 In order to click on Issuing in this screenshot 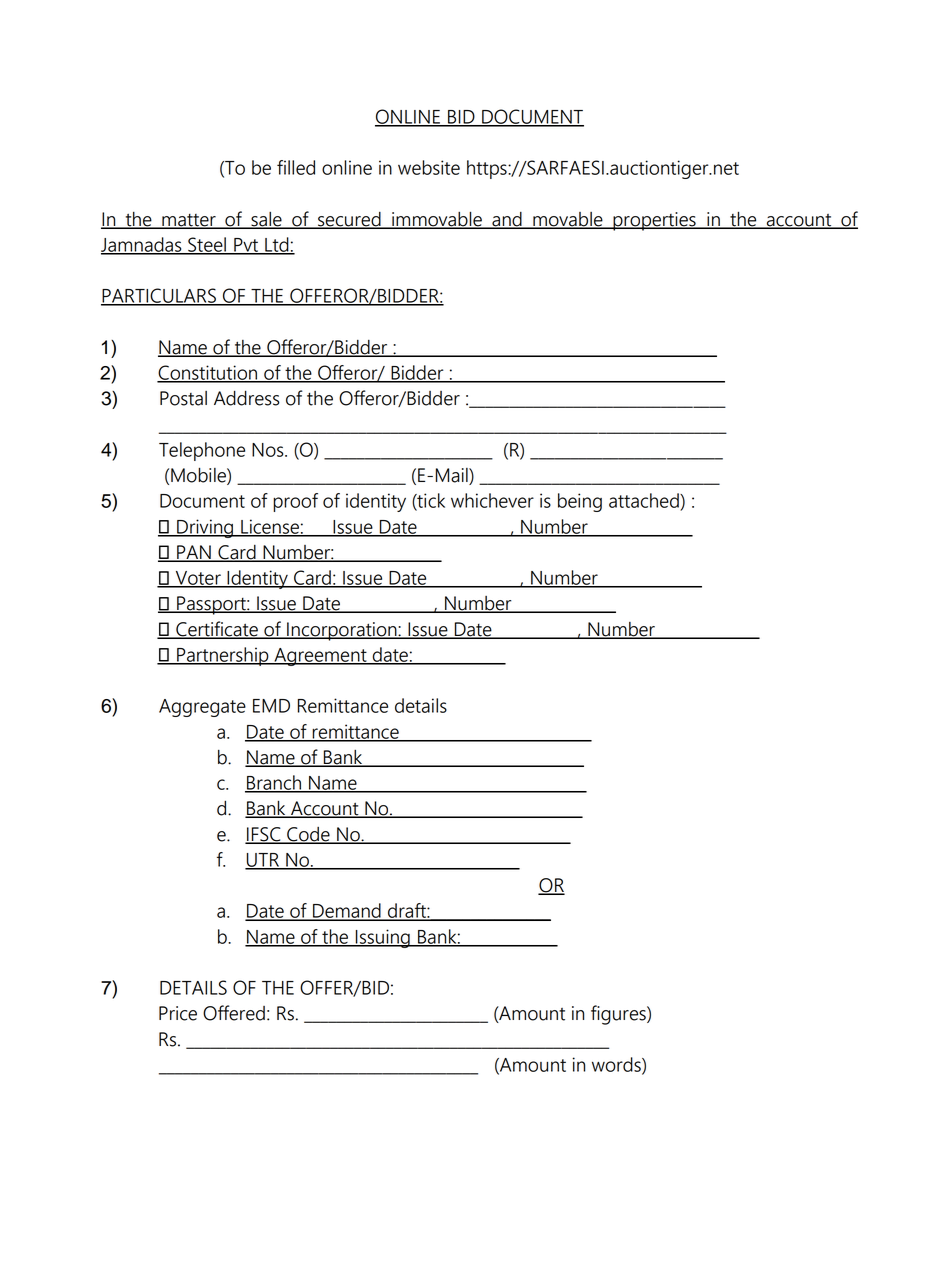, I will do `click(382, 938)`.
